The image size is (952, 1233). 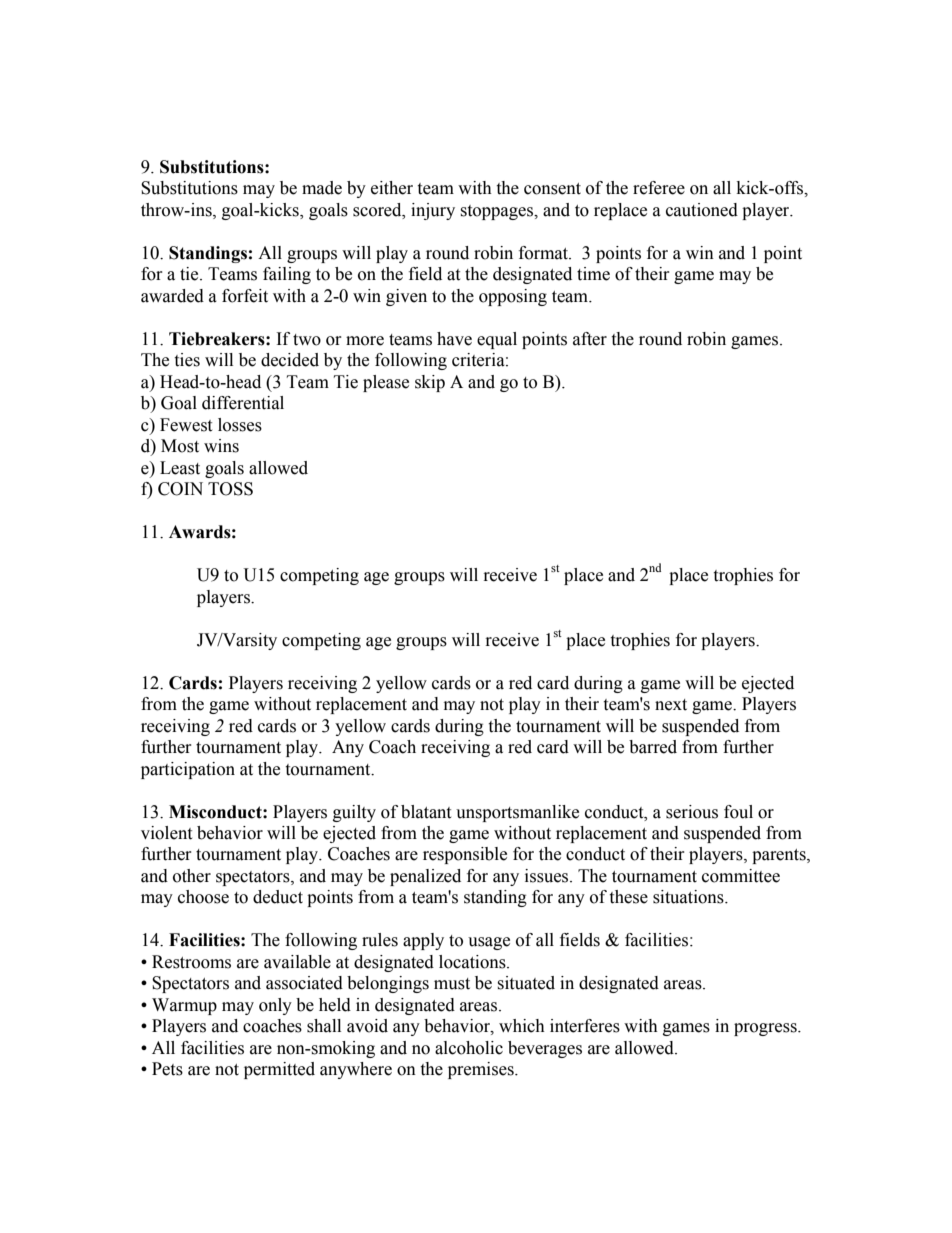 What do you see at coordinates (240, 425) in the document?
I see `losses` at bounding box center [240, 425].
